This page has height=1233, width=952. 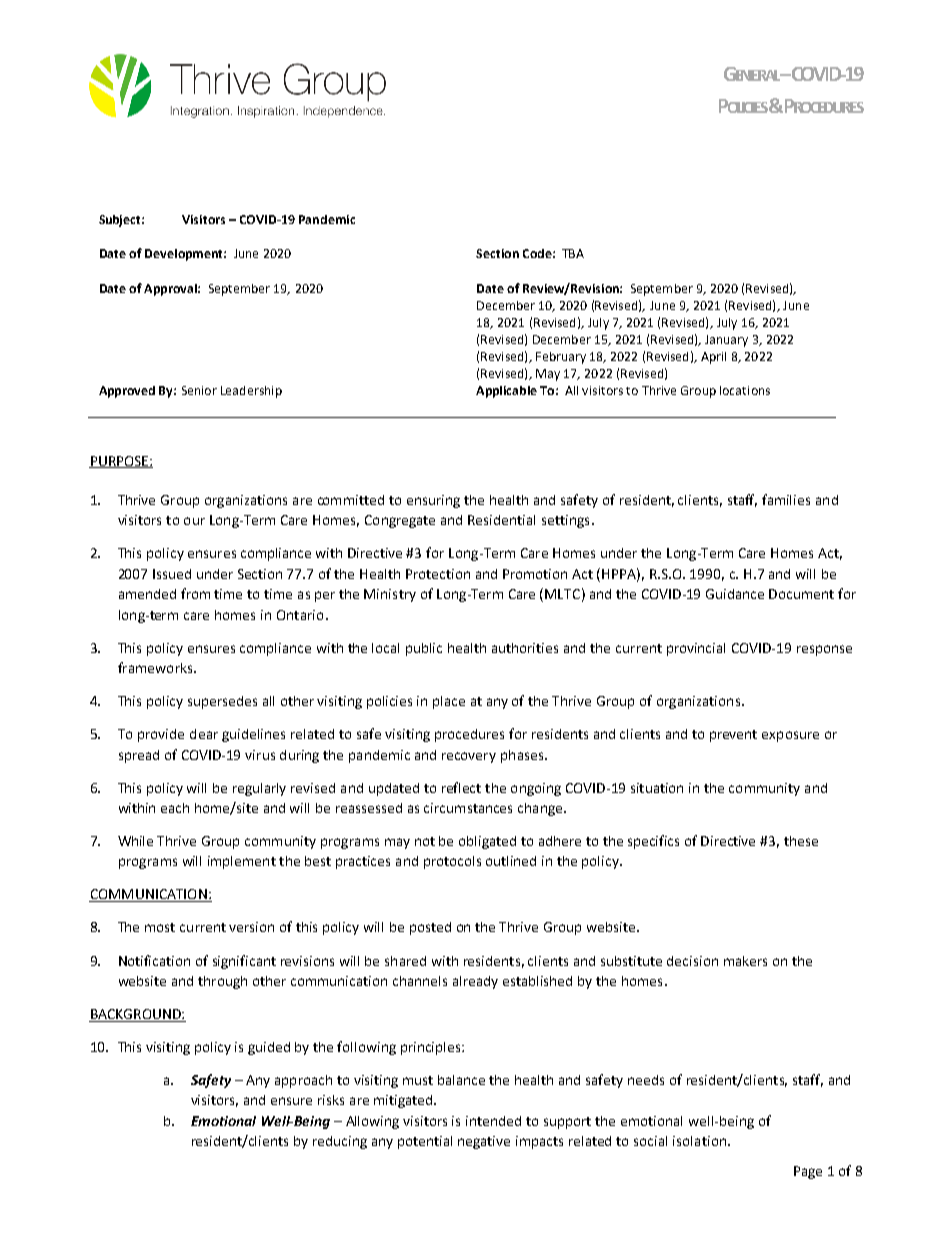 I want to click on January, so click(x=726, y=341).
